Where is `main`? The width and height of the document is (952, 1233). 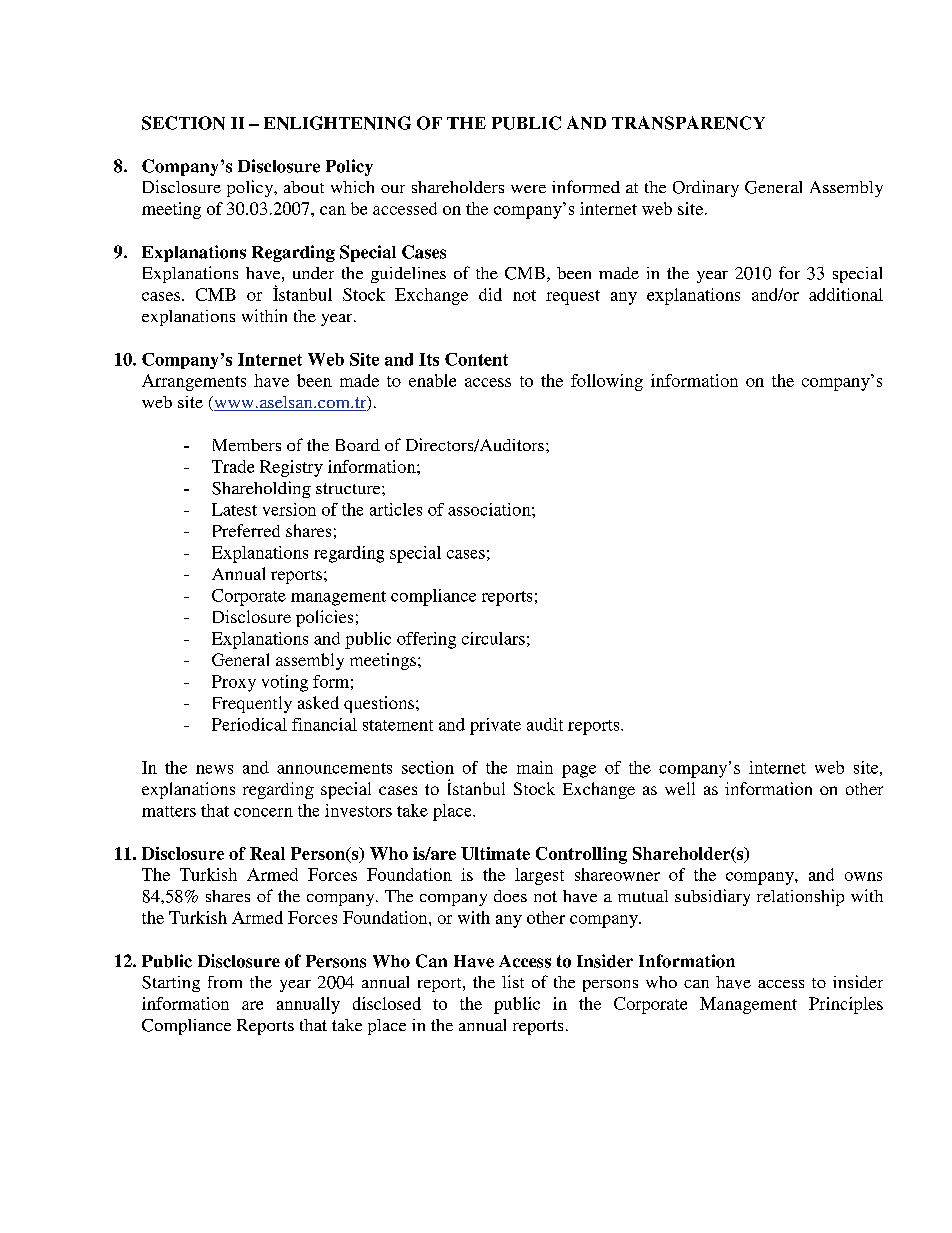
main is located at coordinates (535, 767).
